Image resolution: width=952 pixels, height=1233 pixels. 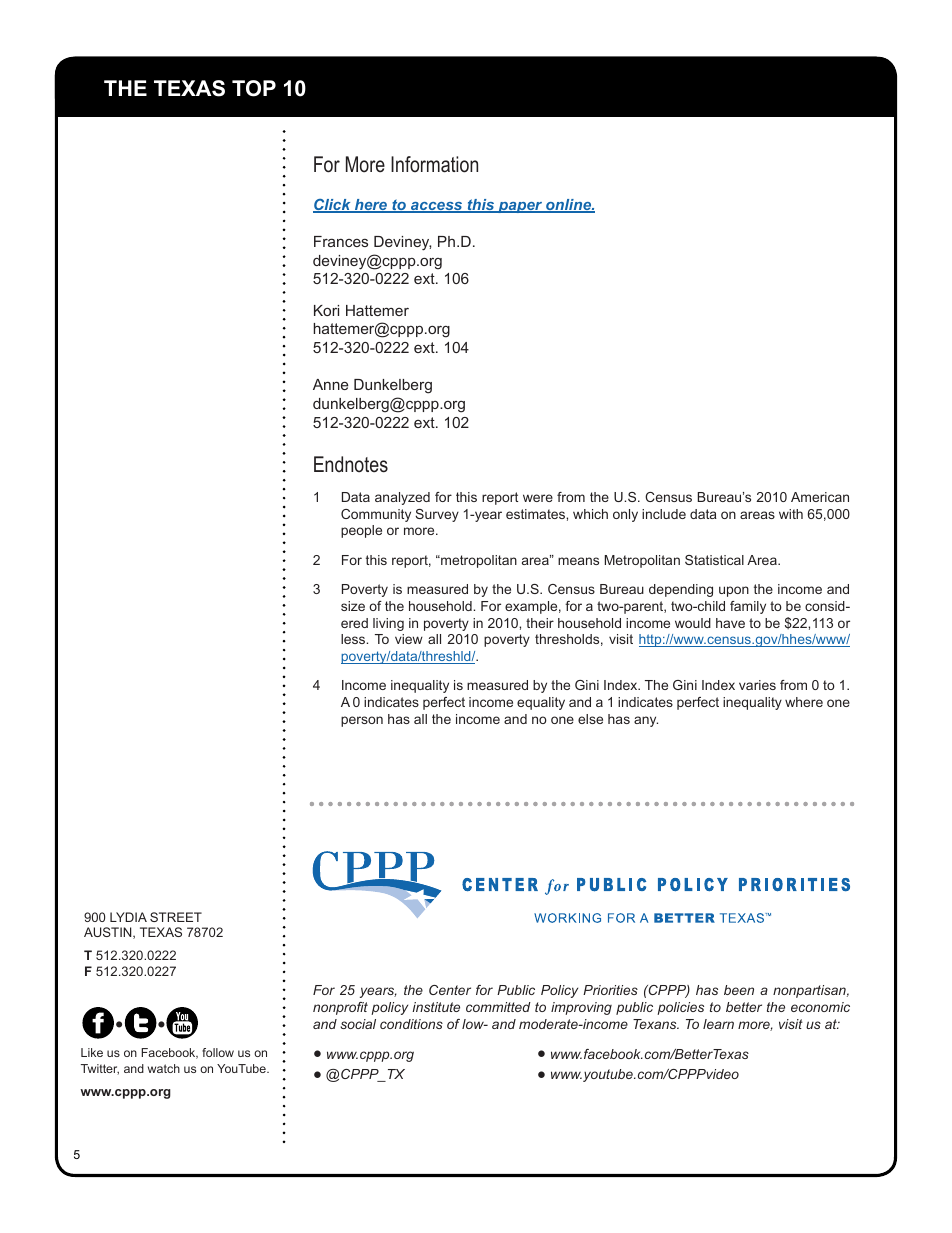 What do you see at coordinates (718, 1024) in the screenshot?
I see `learn` at bounding box center [718, 1024].
